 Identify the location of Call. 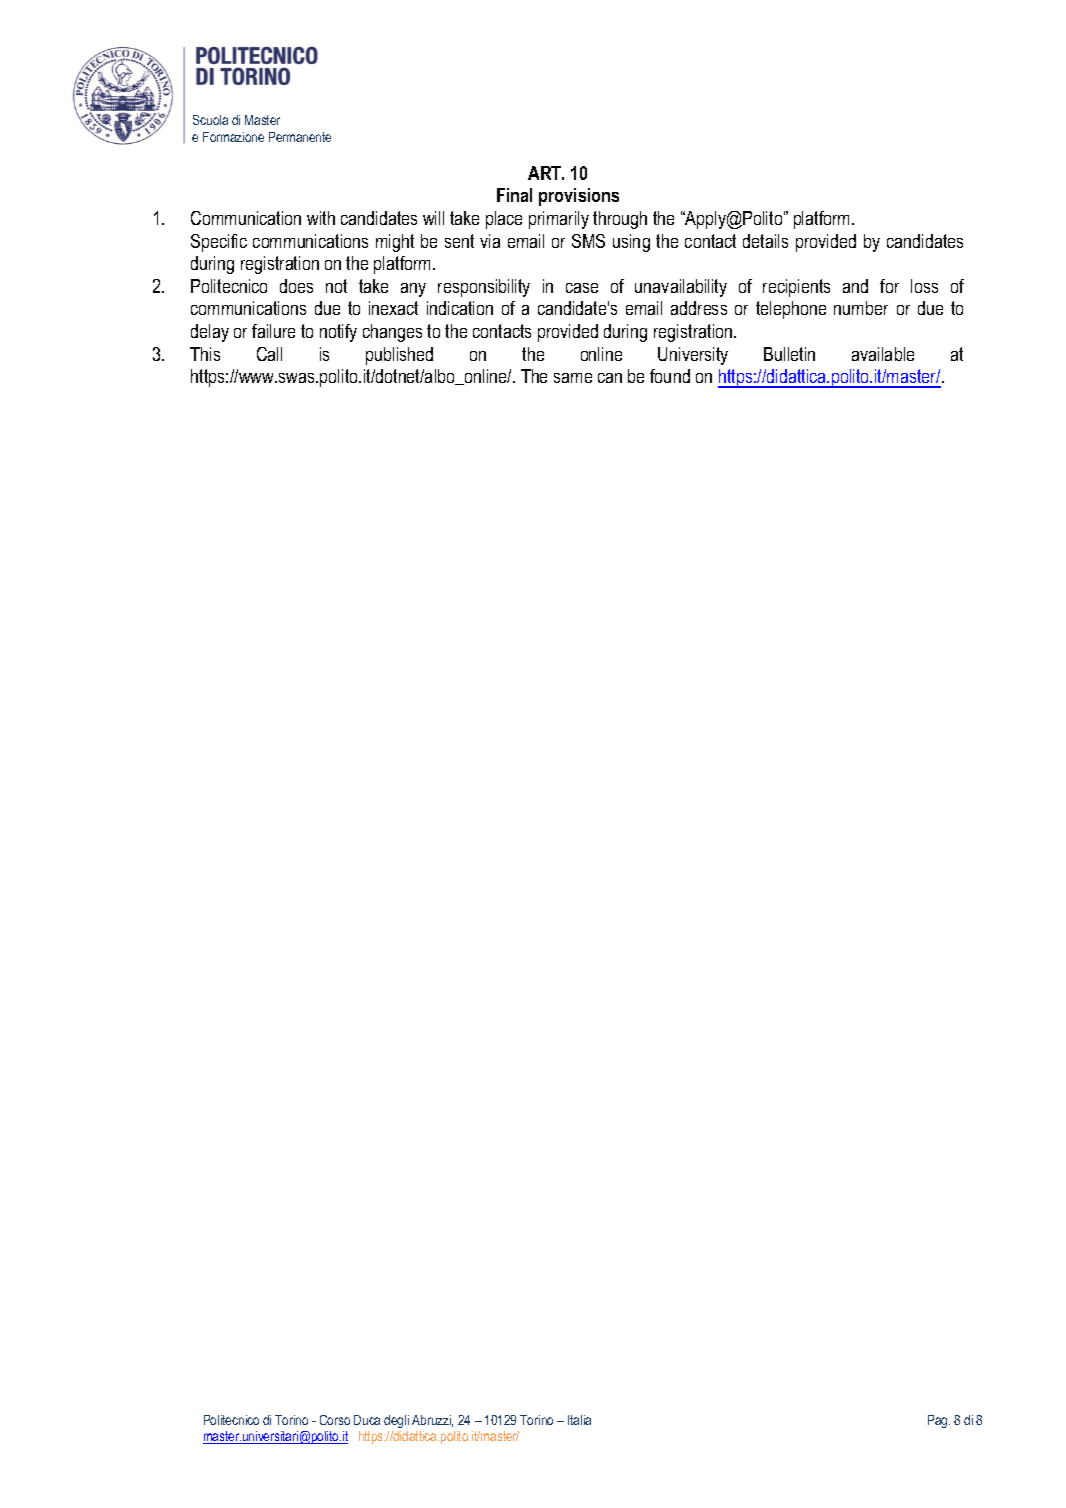
(269, 354).
